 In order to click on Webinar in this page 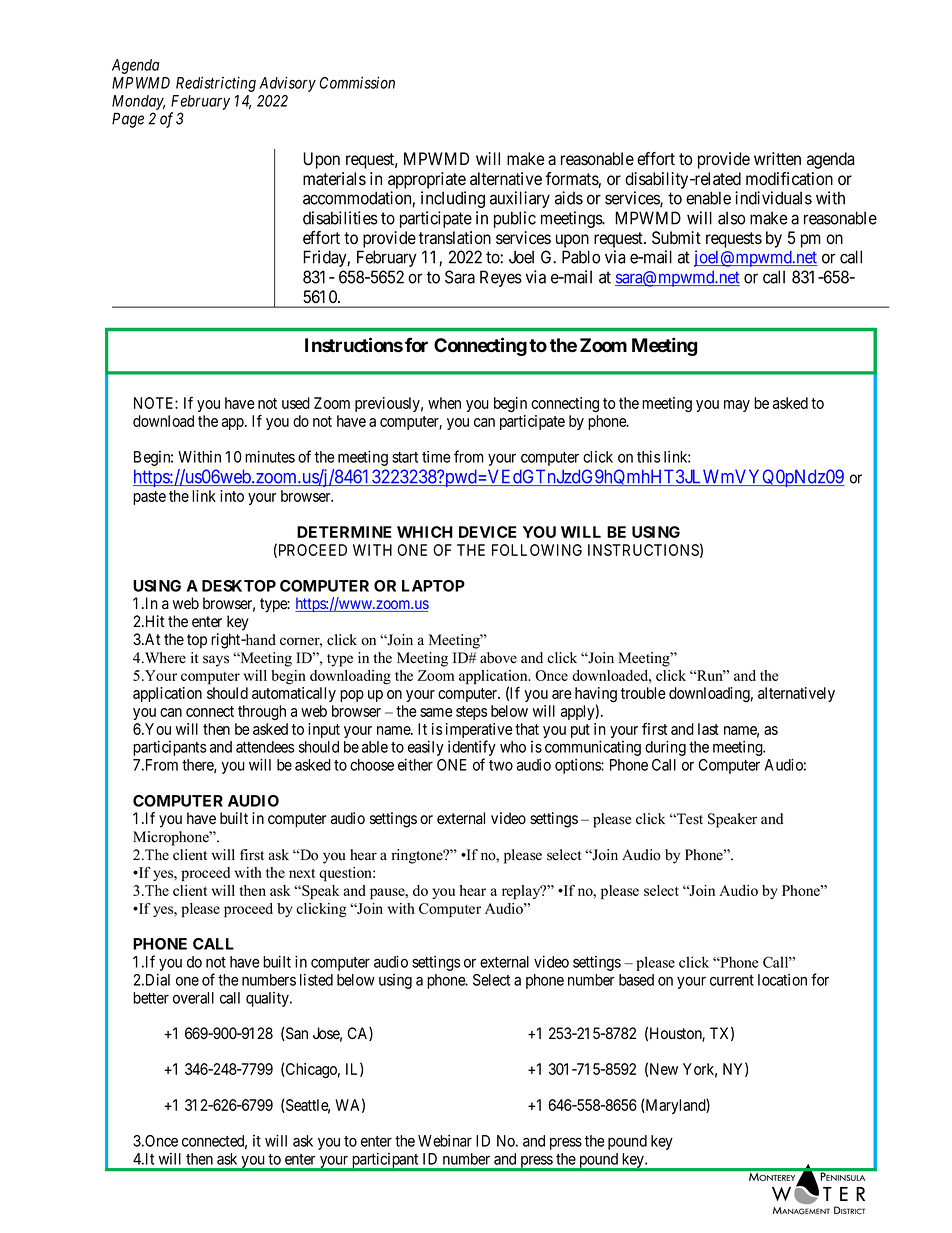, I will do `click(445, 1141)`.
